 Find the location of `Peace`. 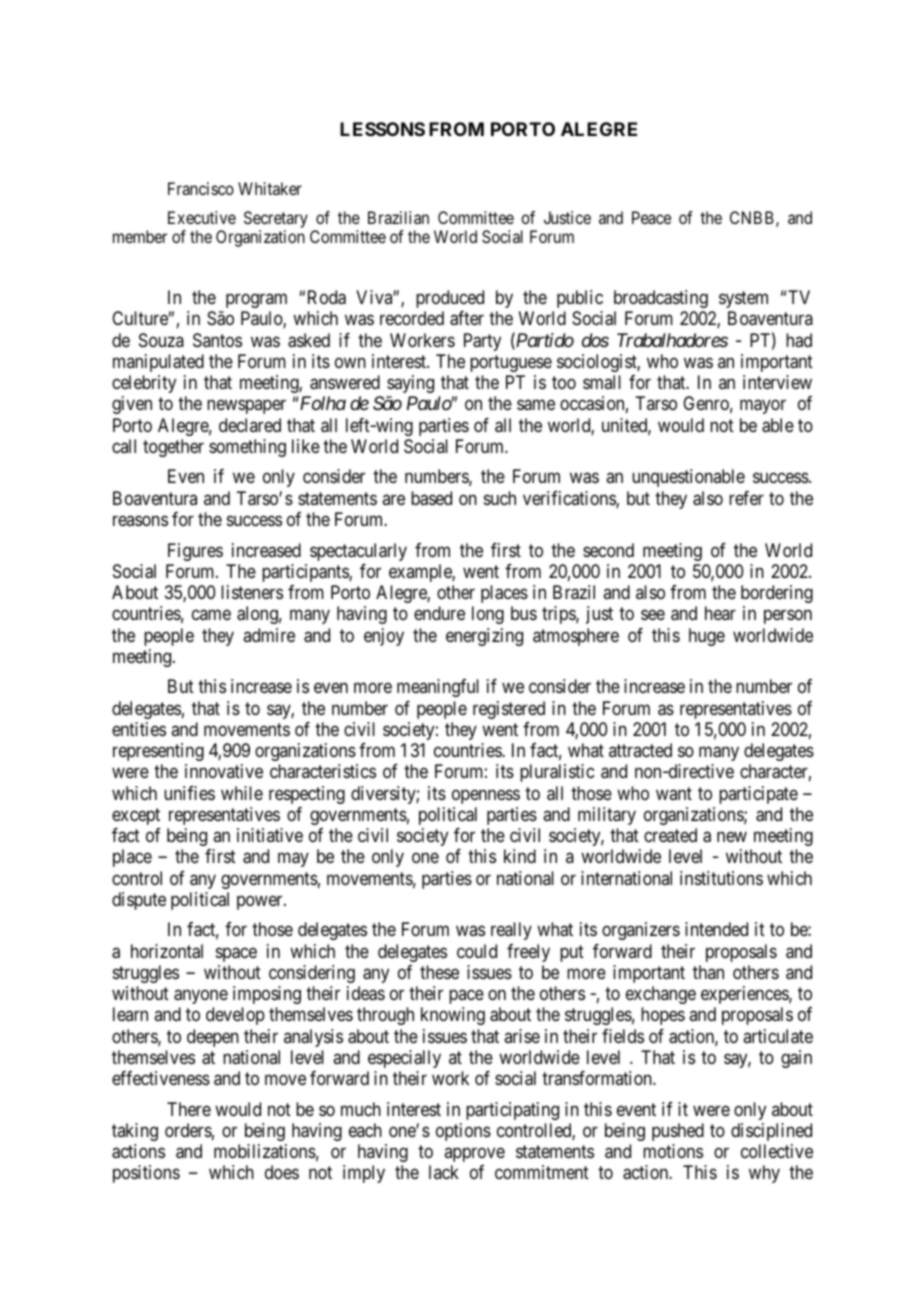

Peace is located at coordinates (651, 217).
